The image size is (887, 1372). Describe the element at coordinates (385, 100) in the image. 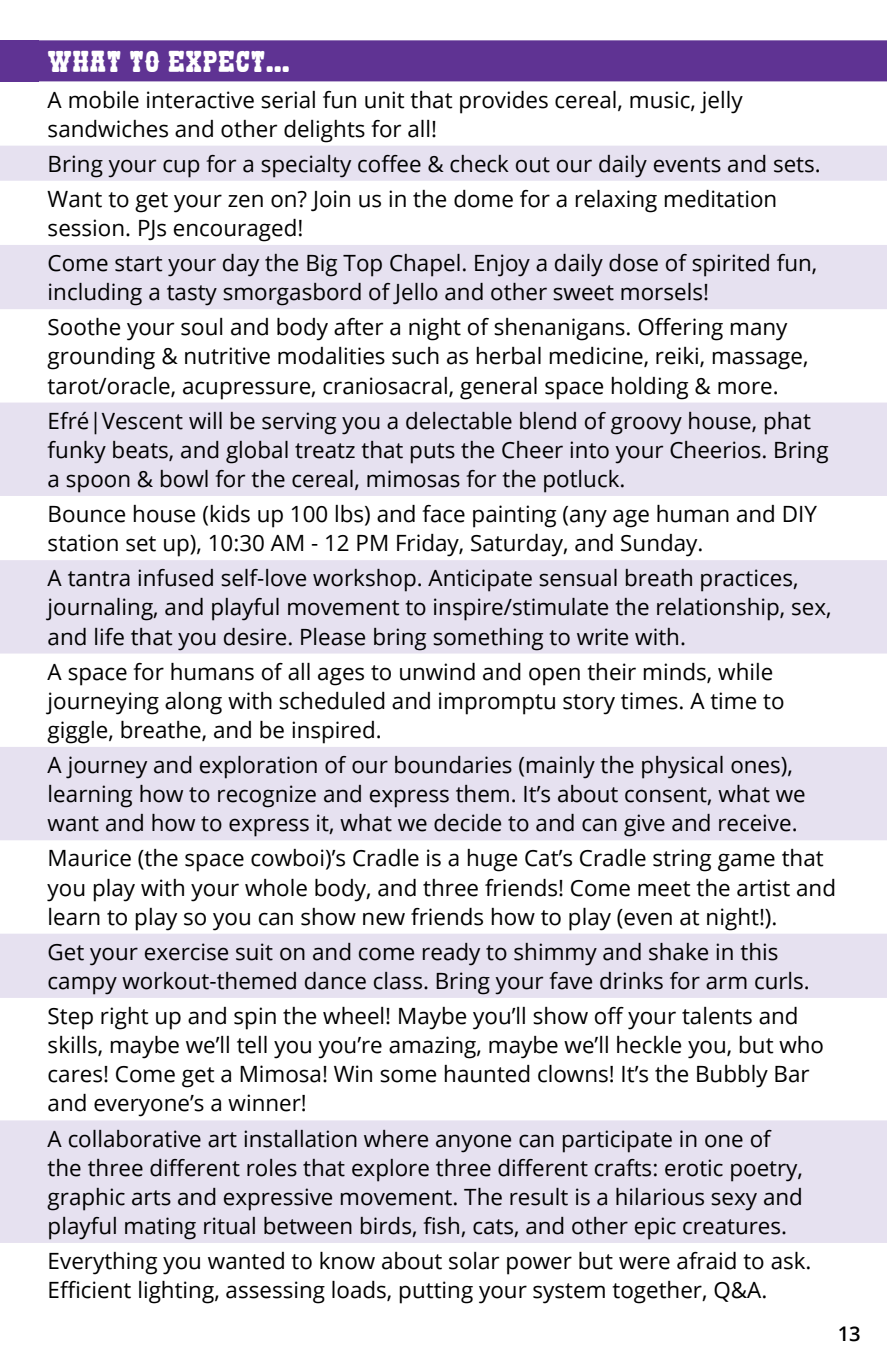

I see `unit` at that location.
